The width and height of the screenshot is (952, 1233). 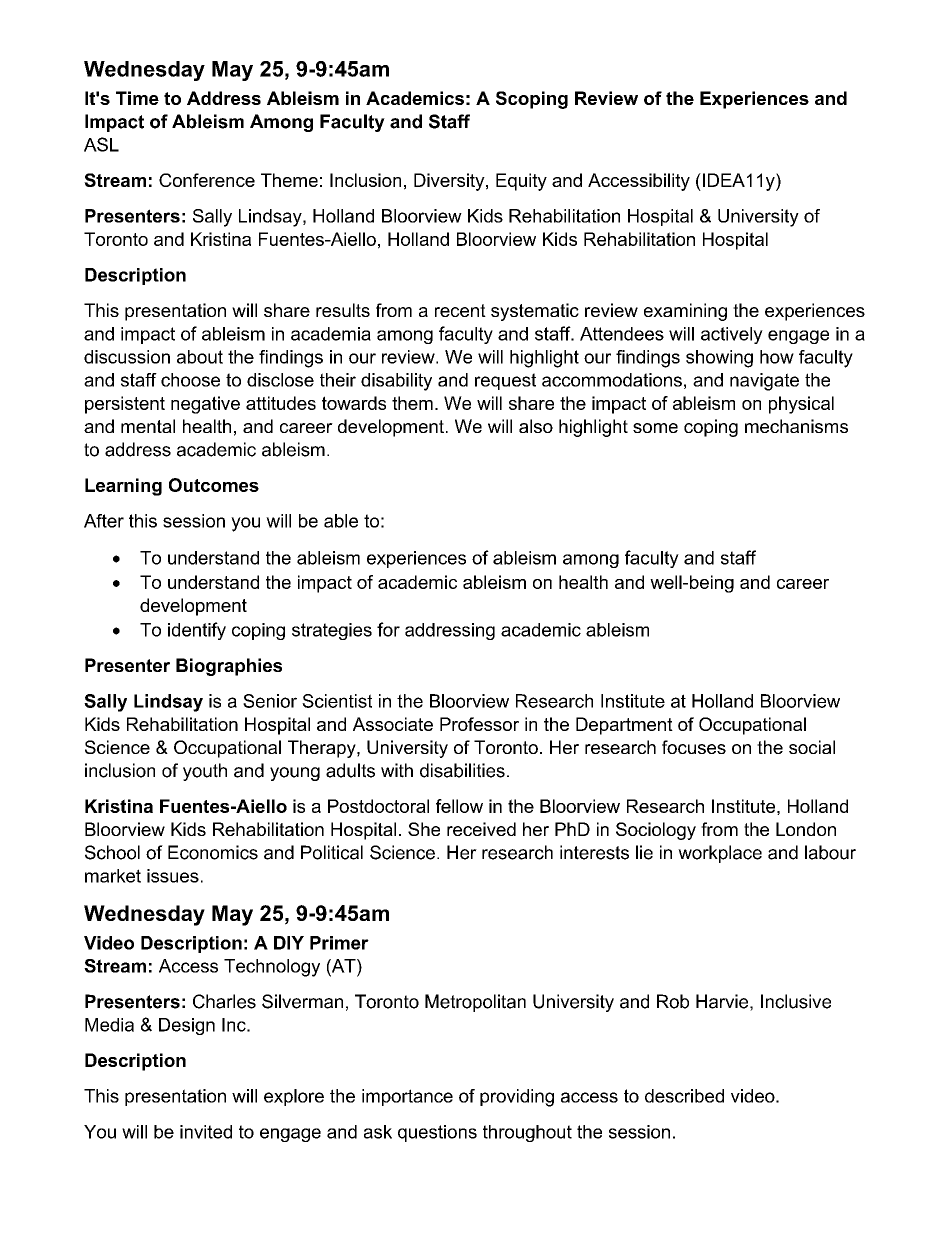 What do you see at coordinates (137, 98) in the screenshot?
I see `Time` at bounding box center [137, 98].
